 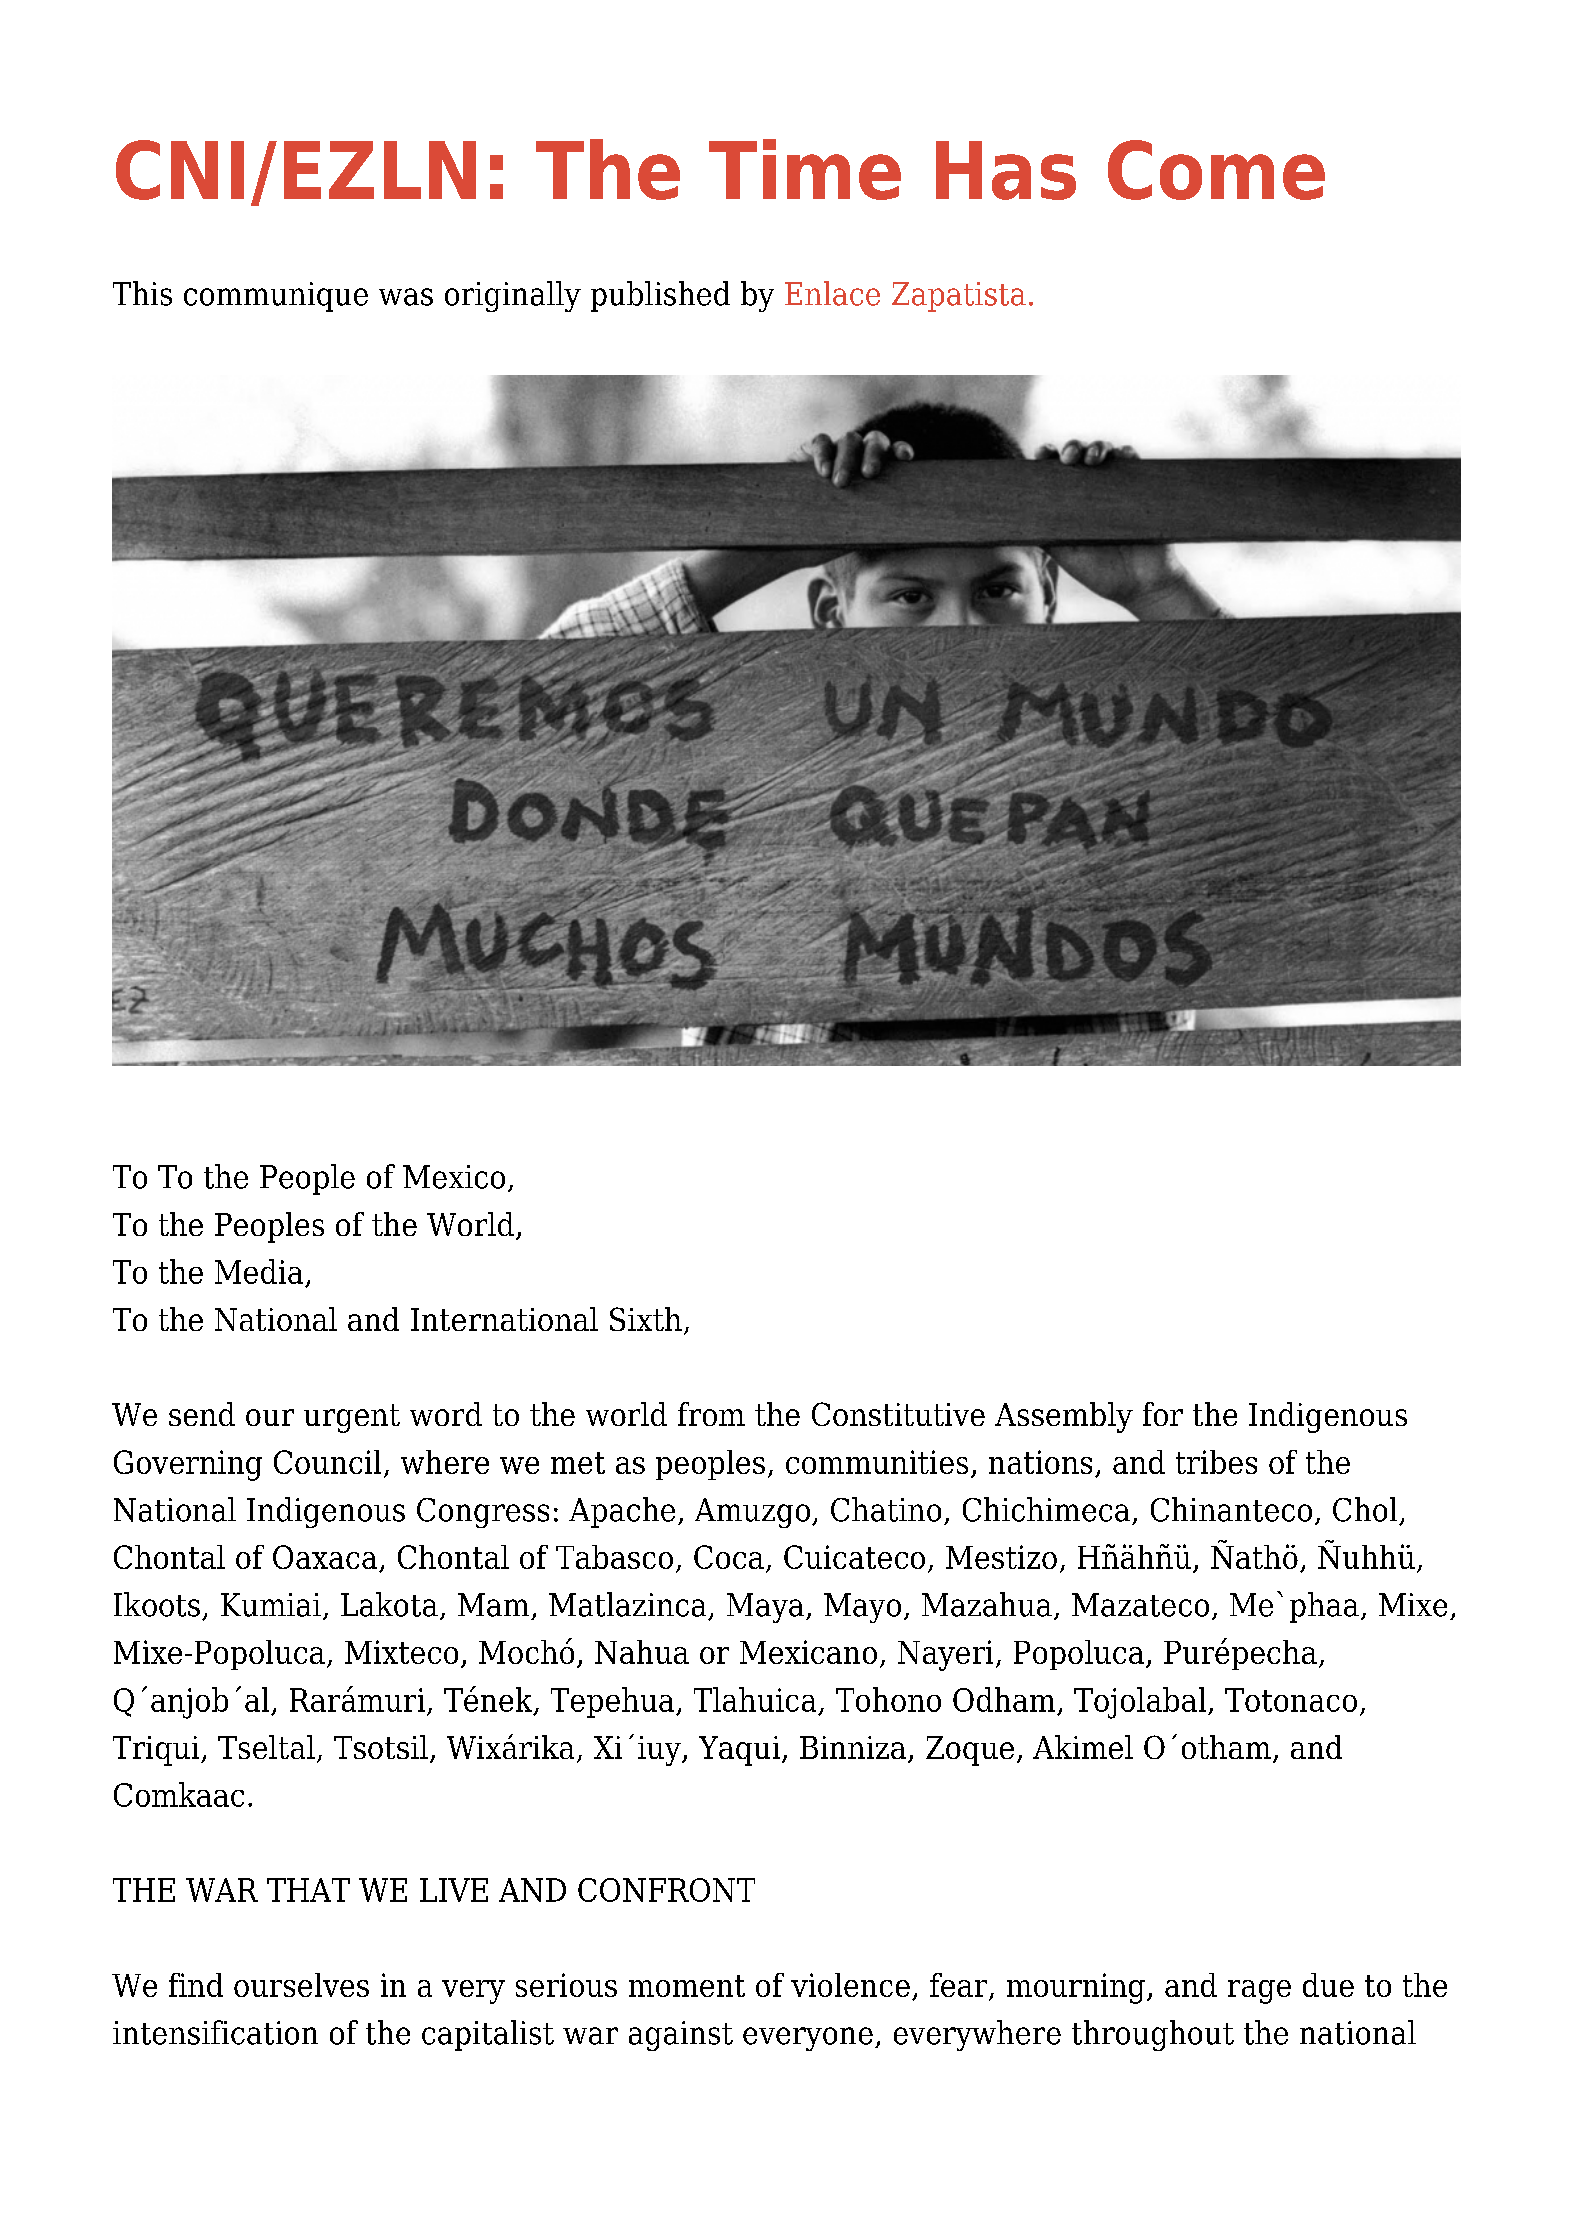 What do you see at coordinates (1259, 1992) in the screenshot?
I see `rage` at bounding box center [1259, 1992].
